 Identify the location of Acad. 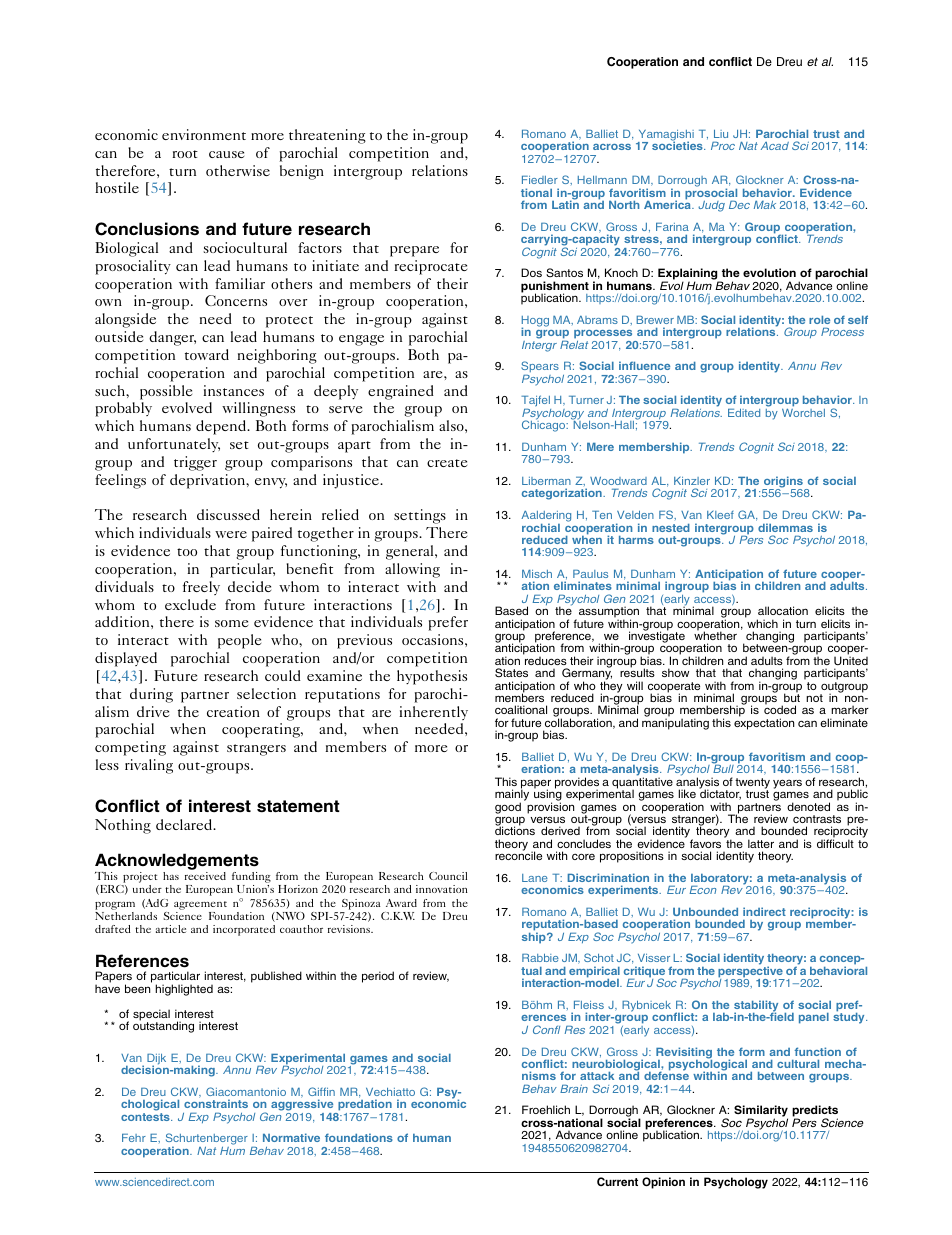
(775, 146).
